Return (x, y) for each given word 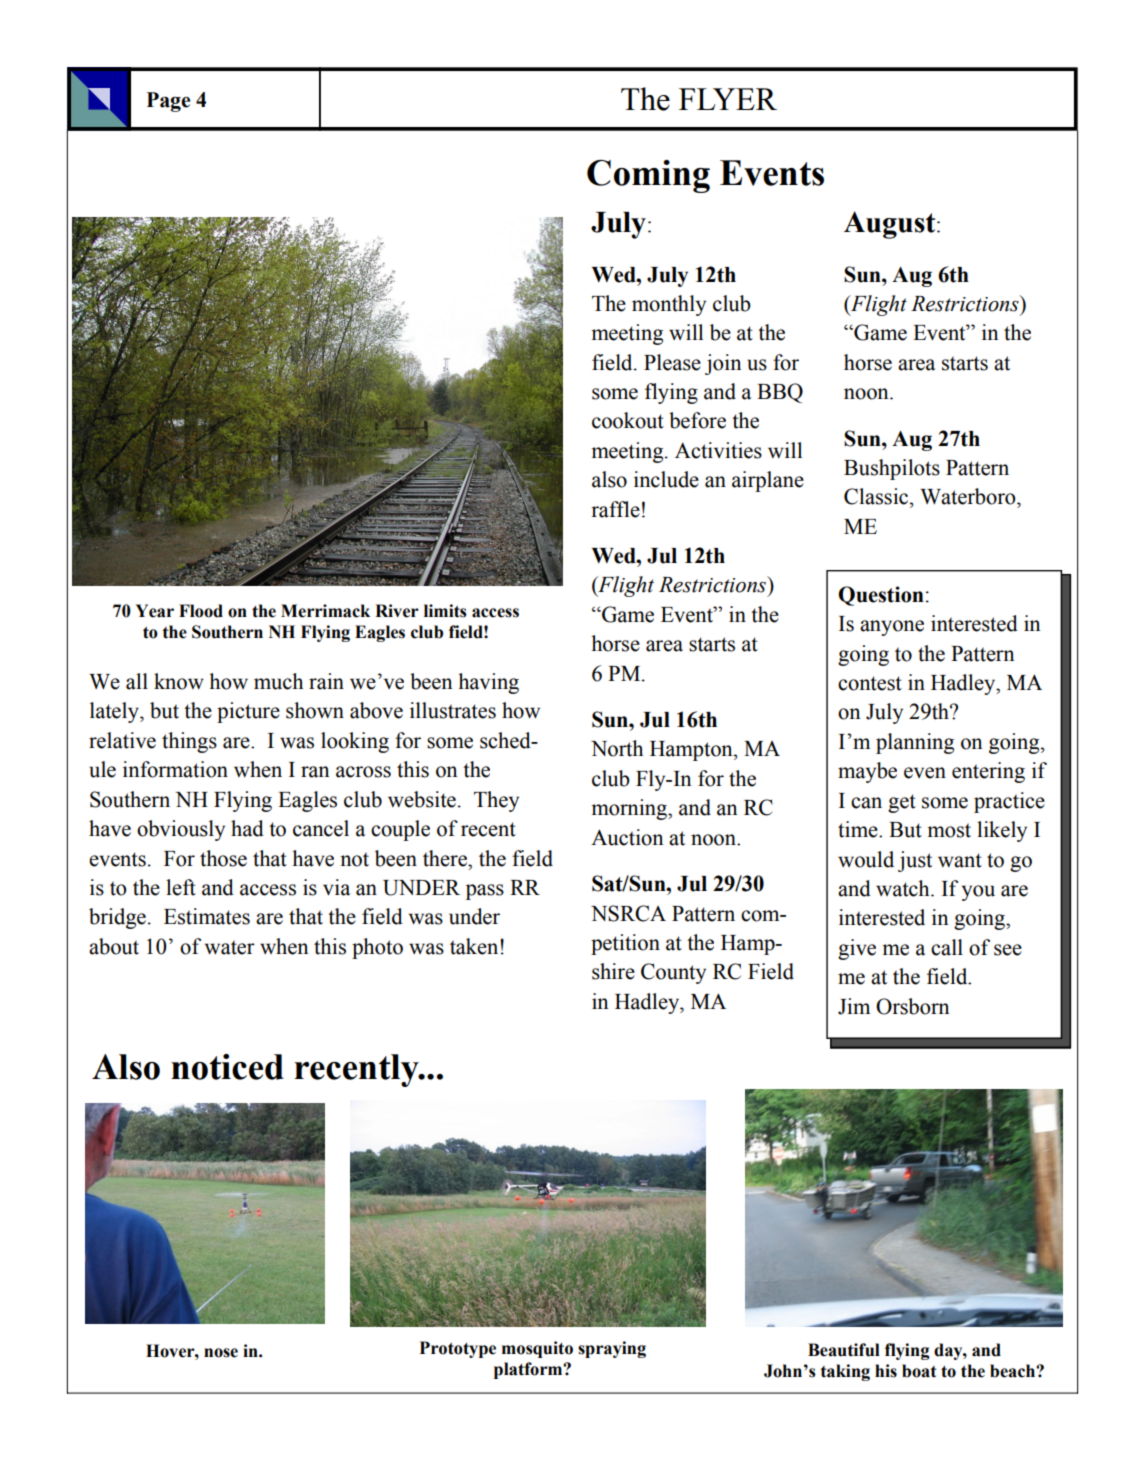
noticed (227, 1067)
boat (919, 1371)
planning (915, 743)
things (189, 742)
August (891, 225)
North (617, 748)
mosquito (537, 1349)
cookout (628, 420)
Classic (877, 496)
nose (221, 1353)
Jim (854, 1006)
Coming (648, 176)
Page (168, 102)
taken (475, 946)
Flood (201, 611)
